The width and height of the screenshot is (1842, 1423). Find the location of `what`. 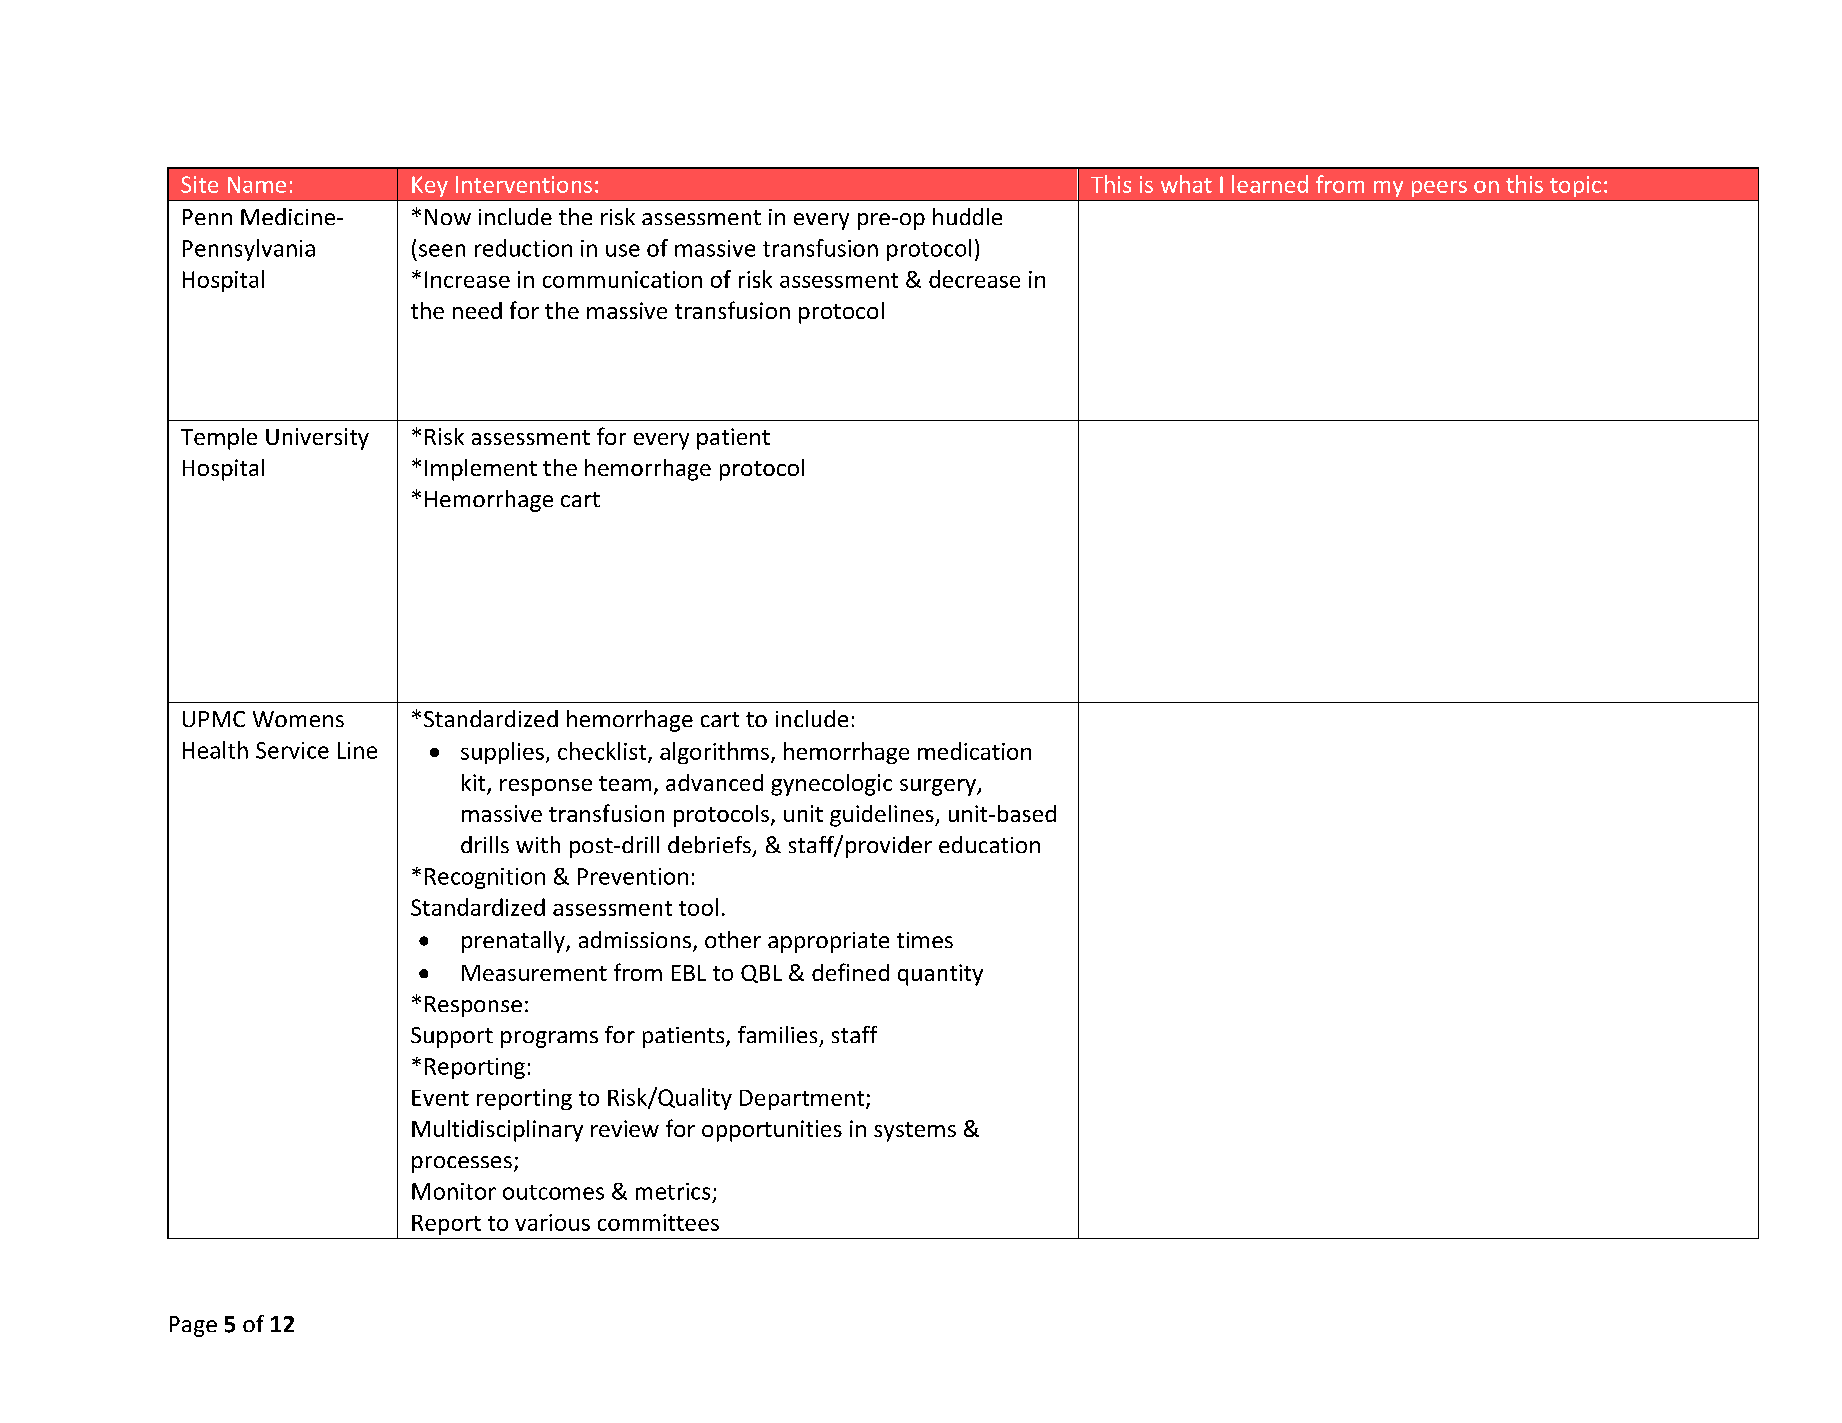

what is located at coordinates (1186, 184).
